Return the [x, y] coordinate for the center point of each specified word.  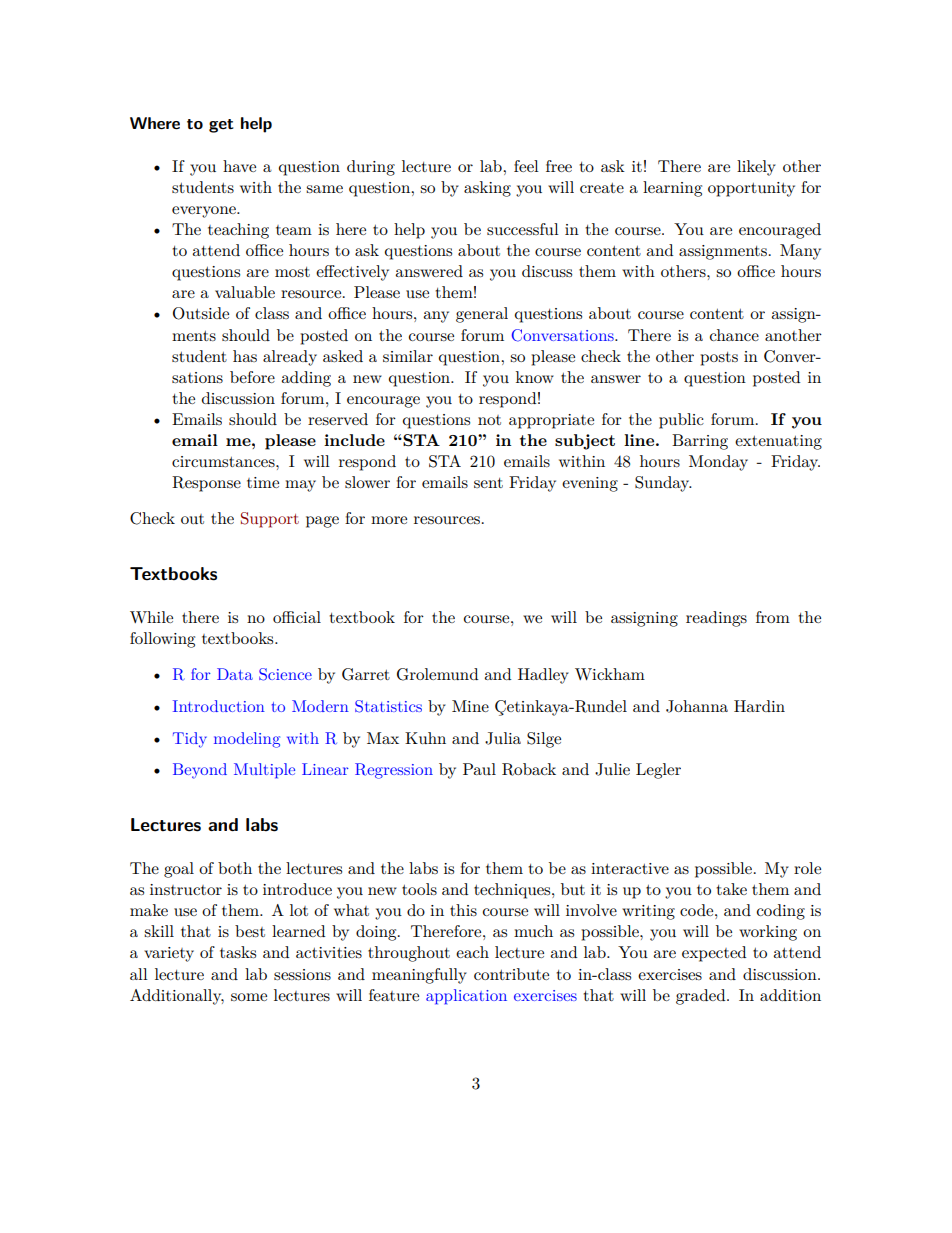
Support [270, 520]
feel [526, 166]
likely [756, 168]
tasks [238, 952]
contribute [511, 974]
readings [716, 619]
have [239, 166]
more [389, 520]
